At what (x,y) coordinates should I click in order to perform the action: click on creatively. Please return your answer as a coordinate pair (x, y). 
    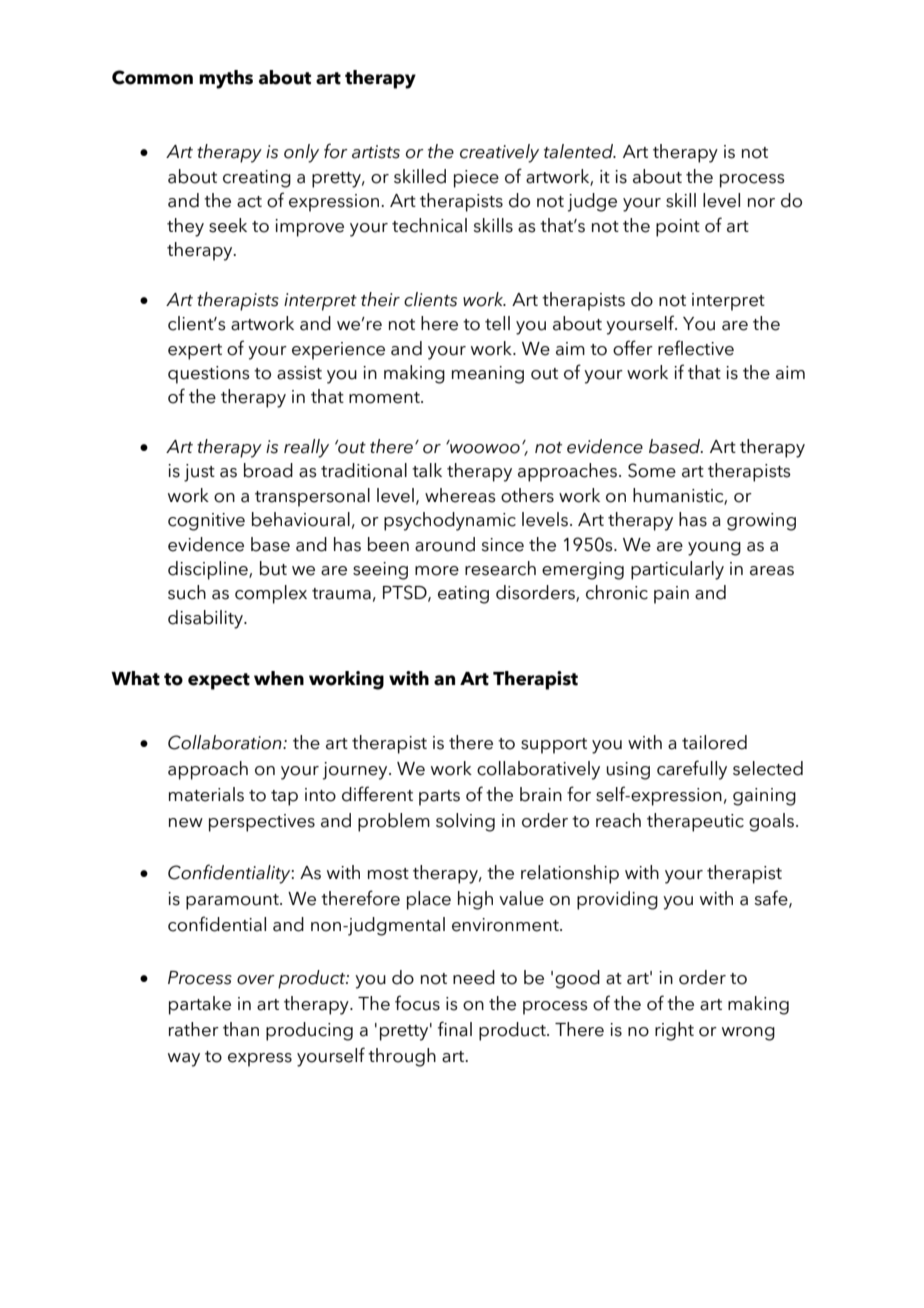
    Looking at the image, I should click on (499, 153).
